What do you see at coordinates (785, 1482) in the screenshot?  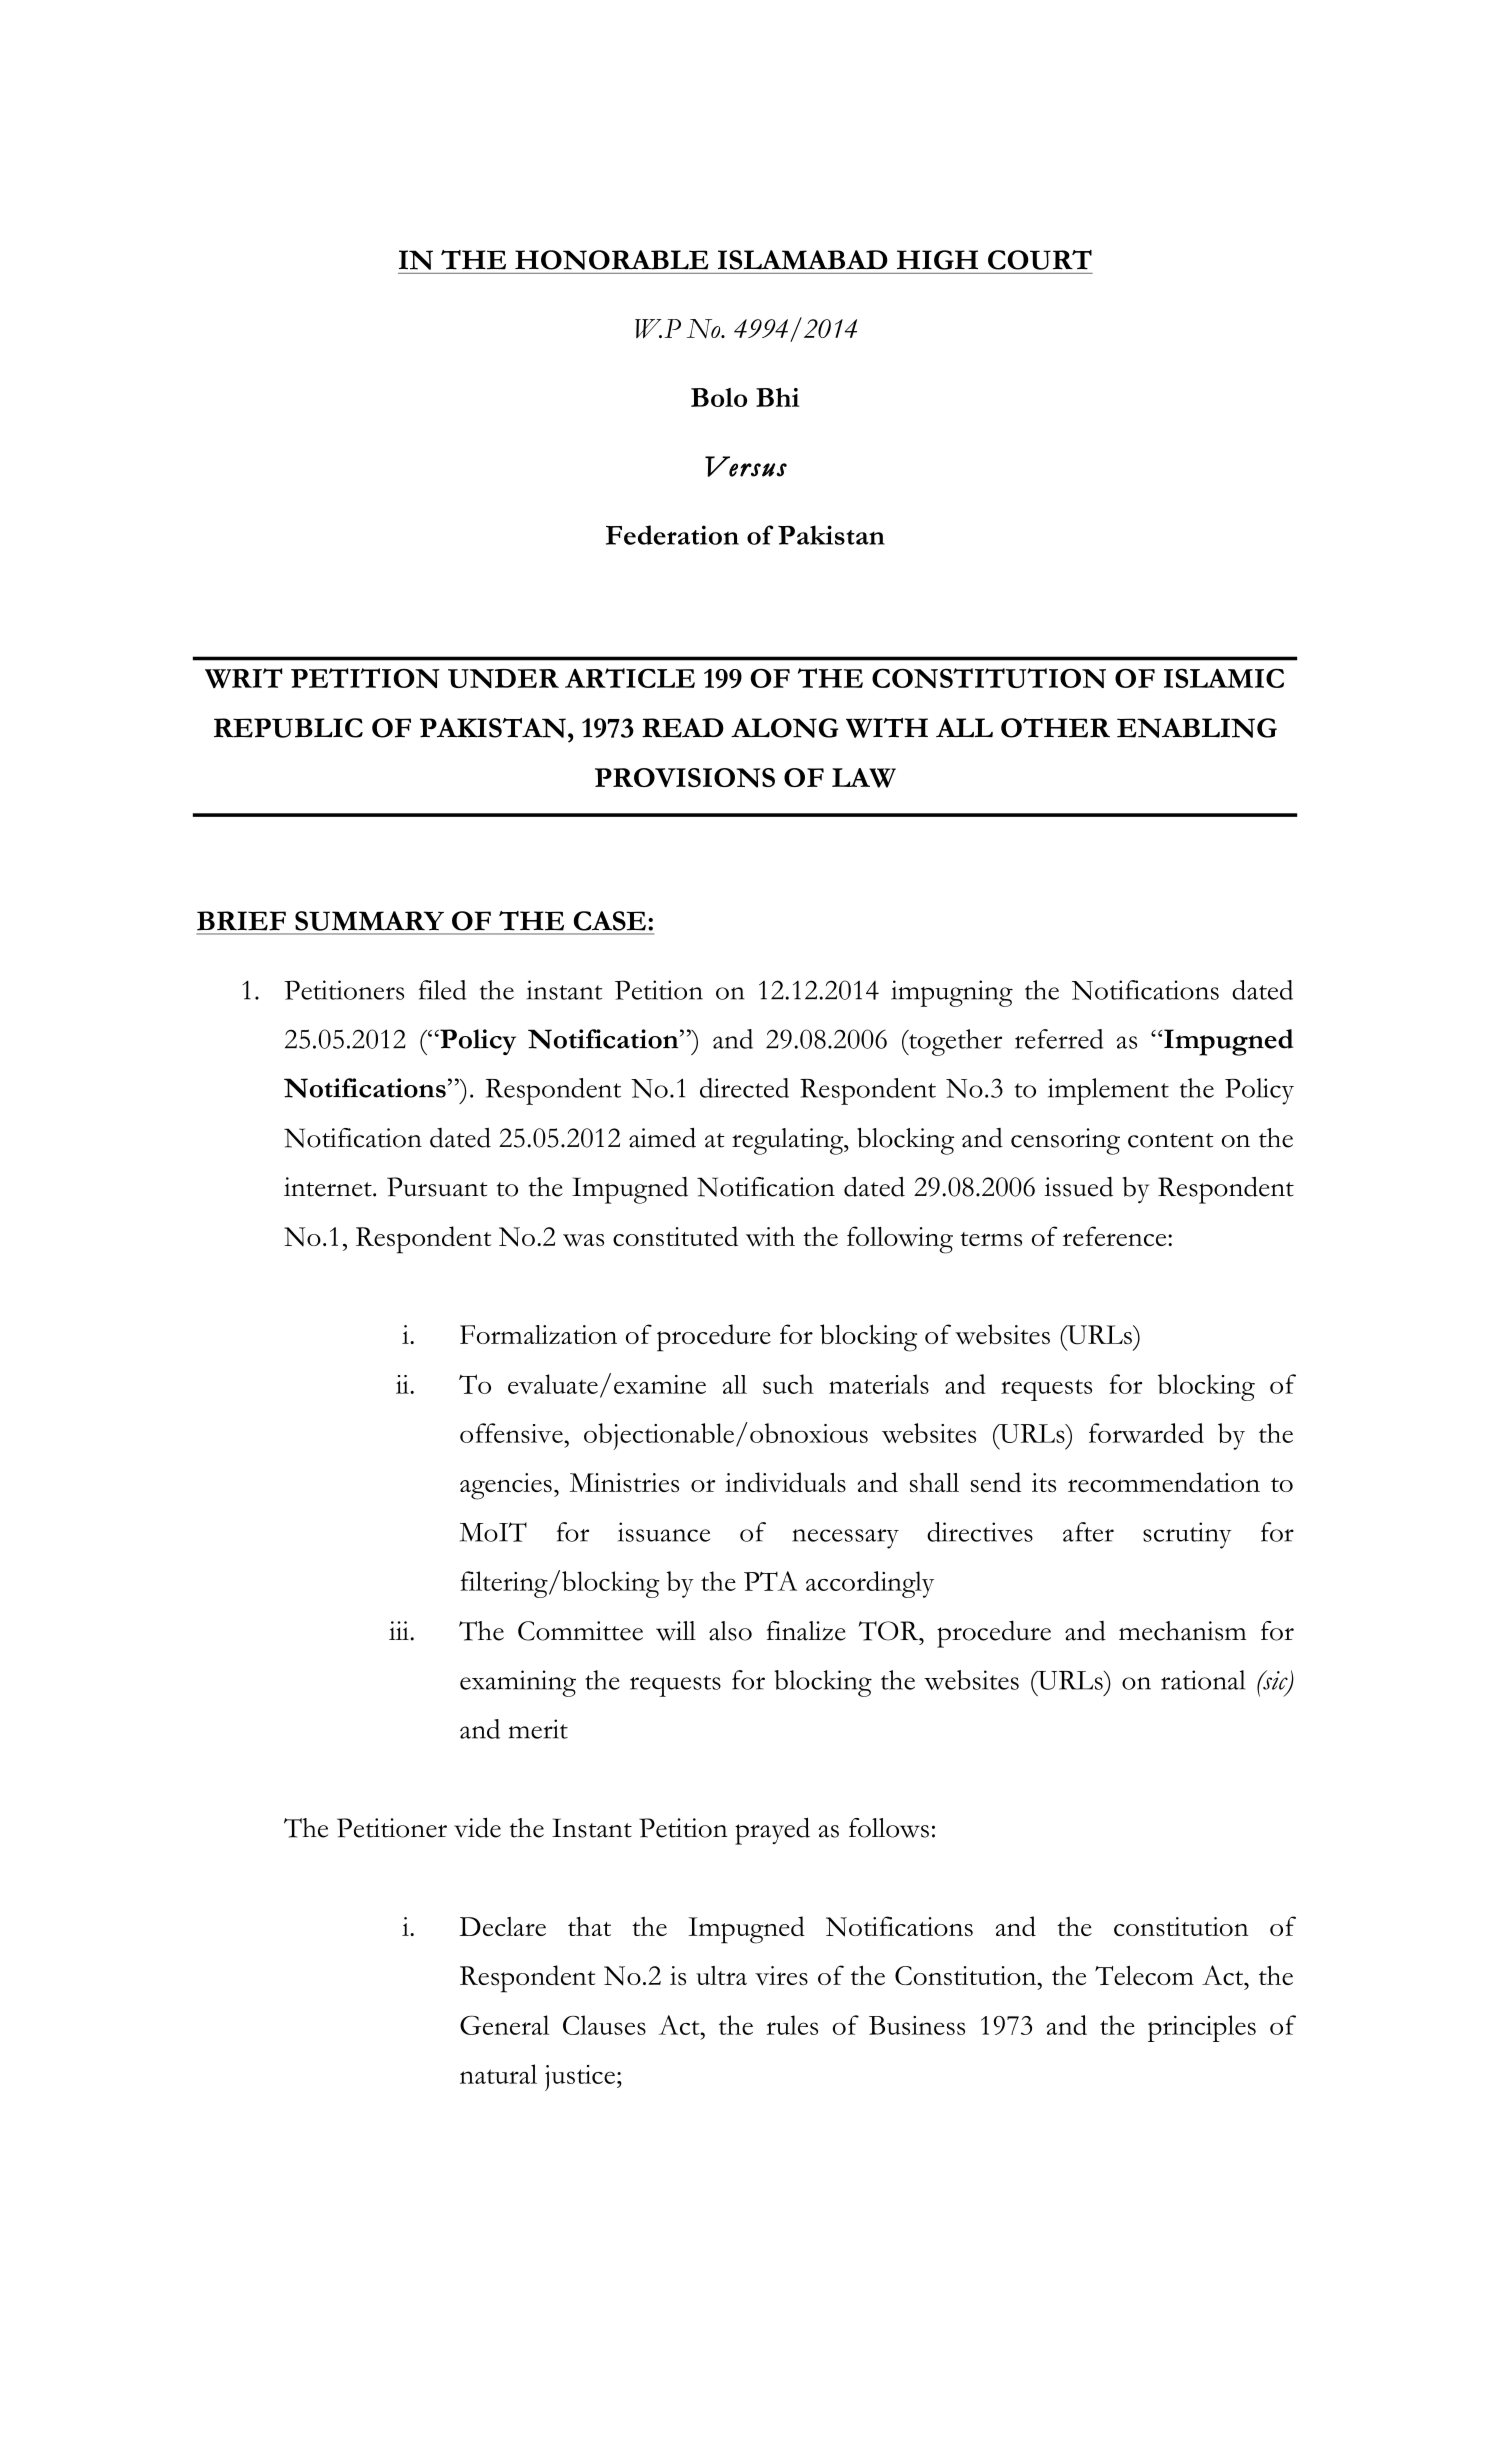 I see `individuals` at bounding box center [785, 1482].
